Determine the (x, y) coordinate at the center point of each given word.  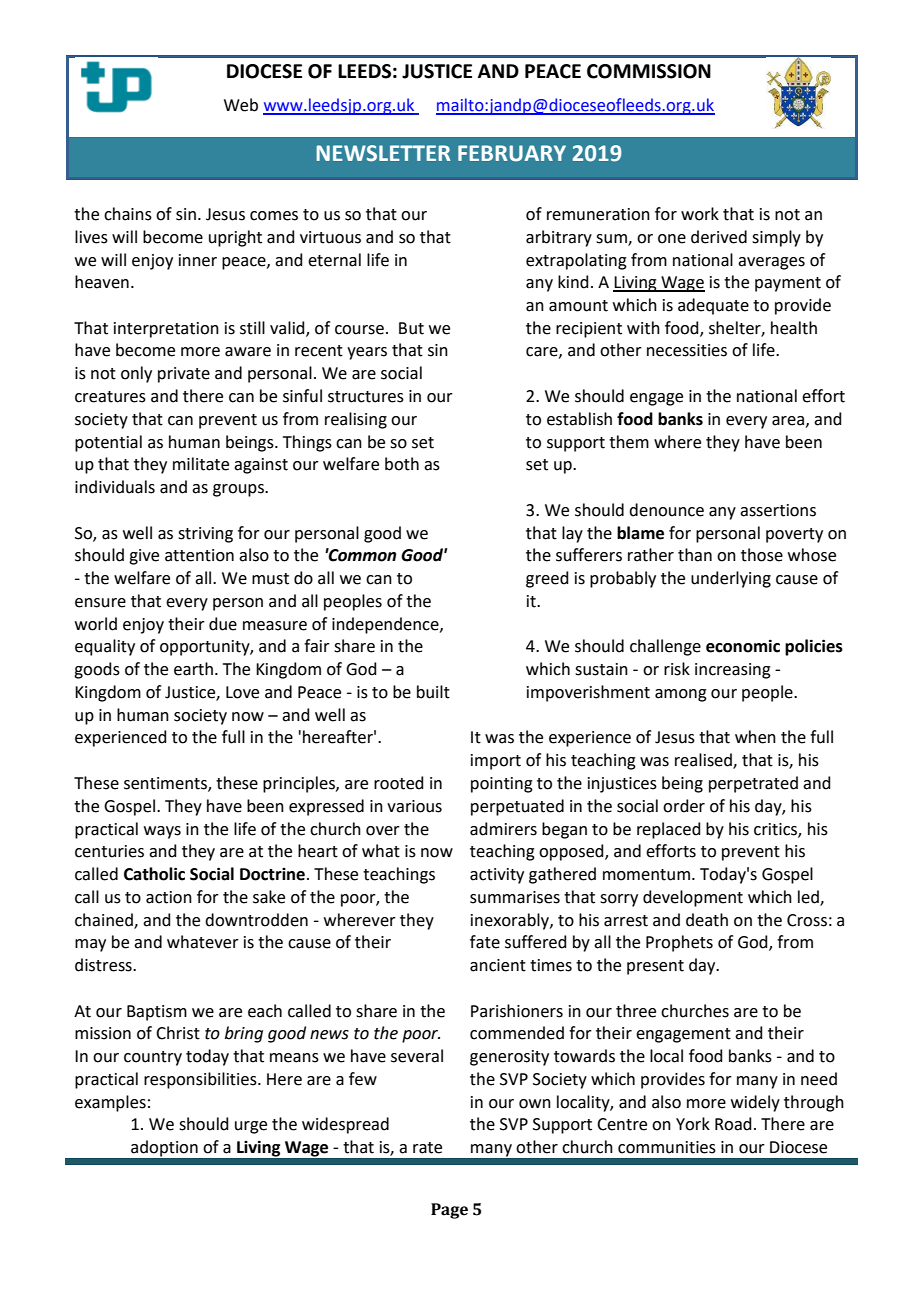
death (707, 920)
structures (366, 397)
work (700, 214)
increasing (733, 671)
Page (449, 1211)
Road (733, 1124)
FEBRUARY (512, 153)
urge (251, 1127)
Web (241, 105)
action (169, 897)
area (788, 421)
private (184, 375)
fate (485, 942)
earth (193, 669)
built (433, 692)
